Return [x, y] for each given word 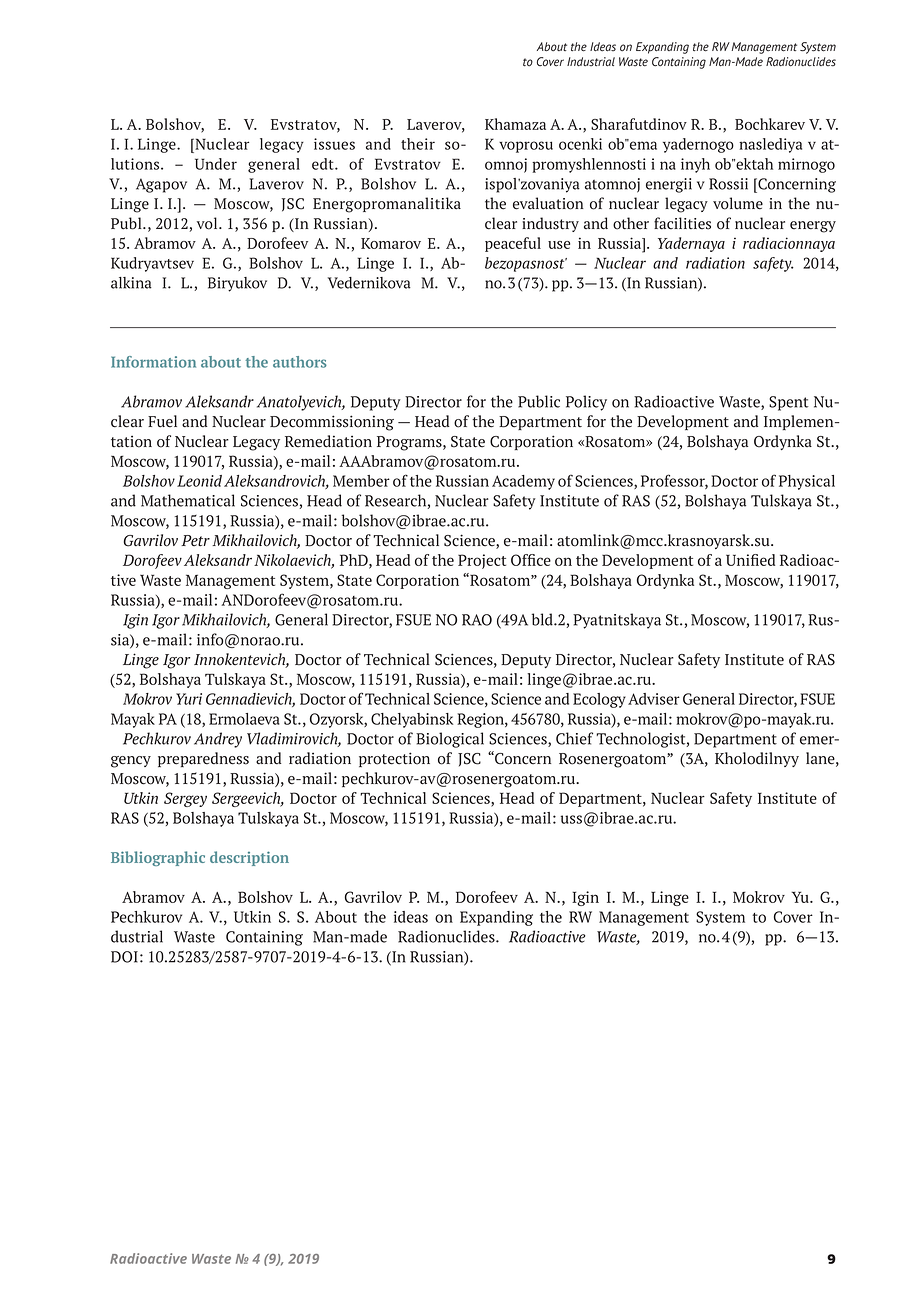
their [418, 144]
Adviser [654, 699]
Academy [523, 482]
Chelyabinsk [412, 720]
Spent [789, 403]
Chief [574, 738]
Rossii [728, 184]
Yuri [189, 699]
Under [216, 164]
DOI [124, 957]
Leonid [199, 481]
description [249, 858]
